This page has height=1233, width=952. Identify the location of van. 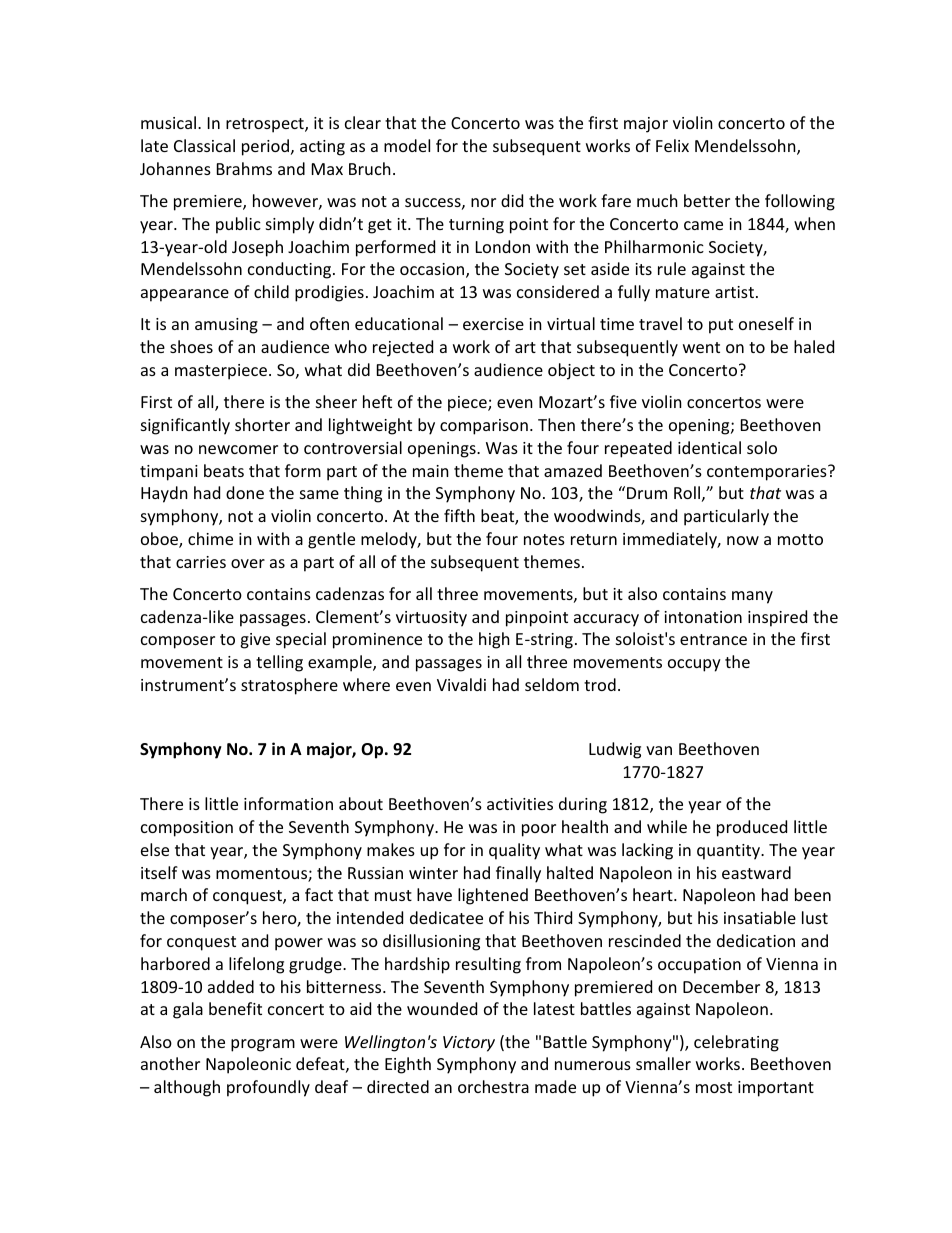
(659, 750).
